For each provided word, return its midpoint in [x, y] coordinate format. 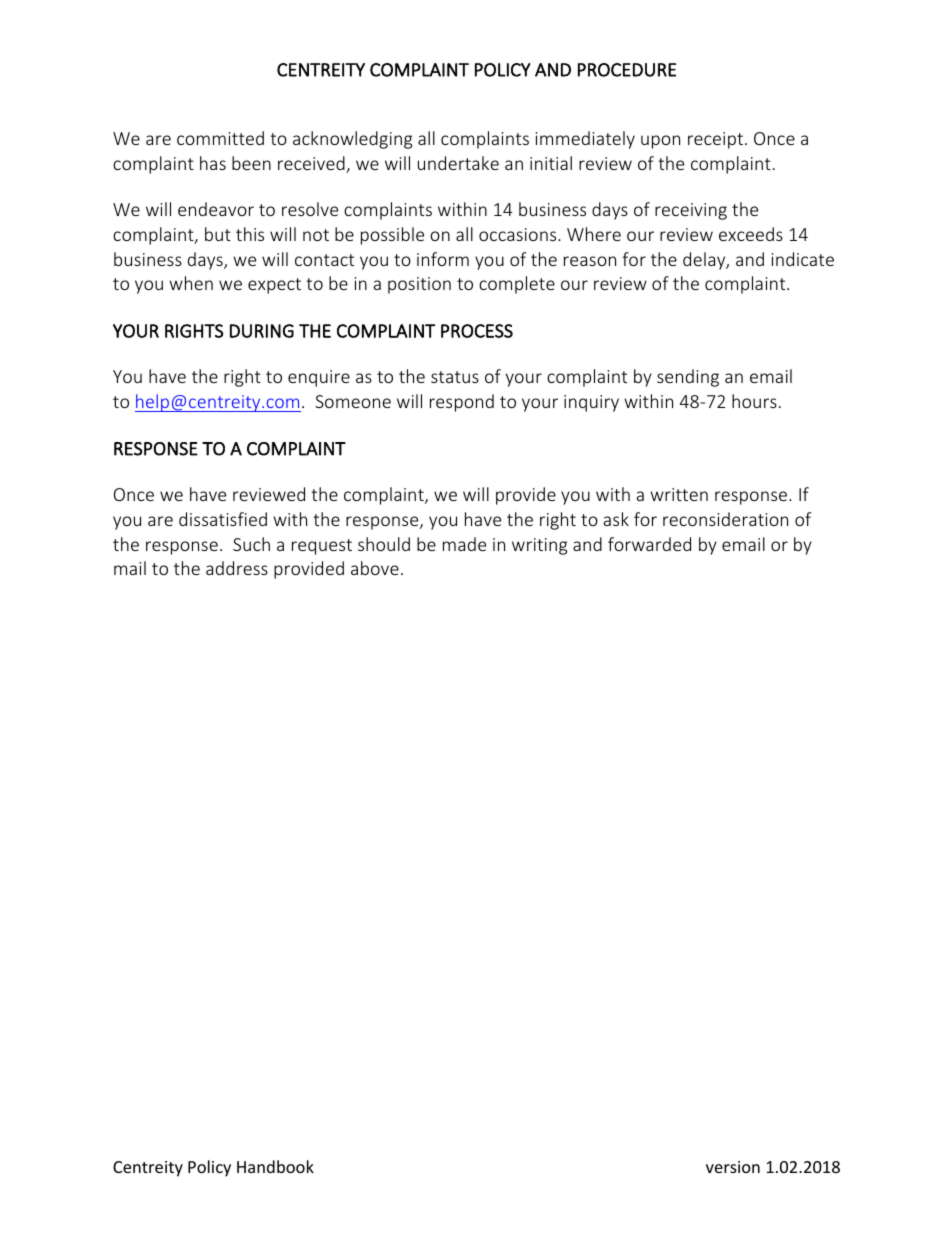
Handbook [275, 1166]
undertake [458, 163]
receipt [715, 140]
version [733, 1167]
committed [220, 138]
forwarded [649, 544]
